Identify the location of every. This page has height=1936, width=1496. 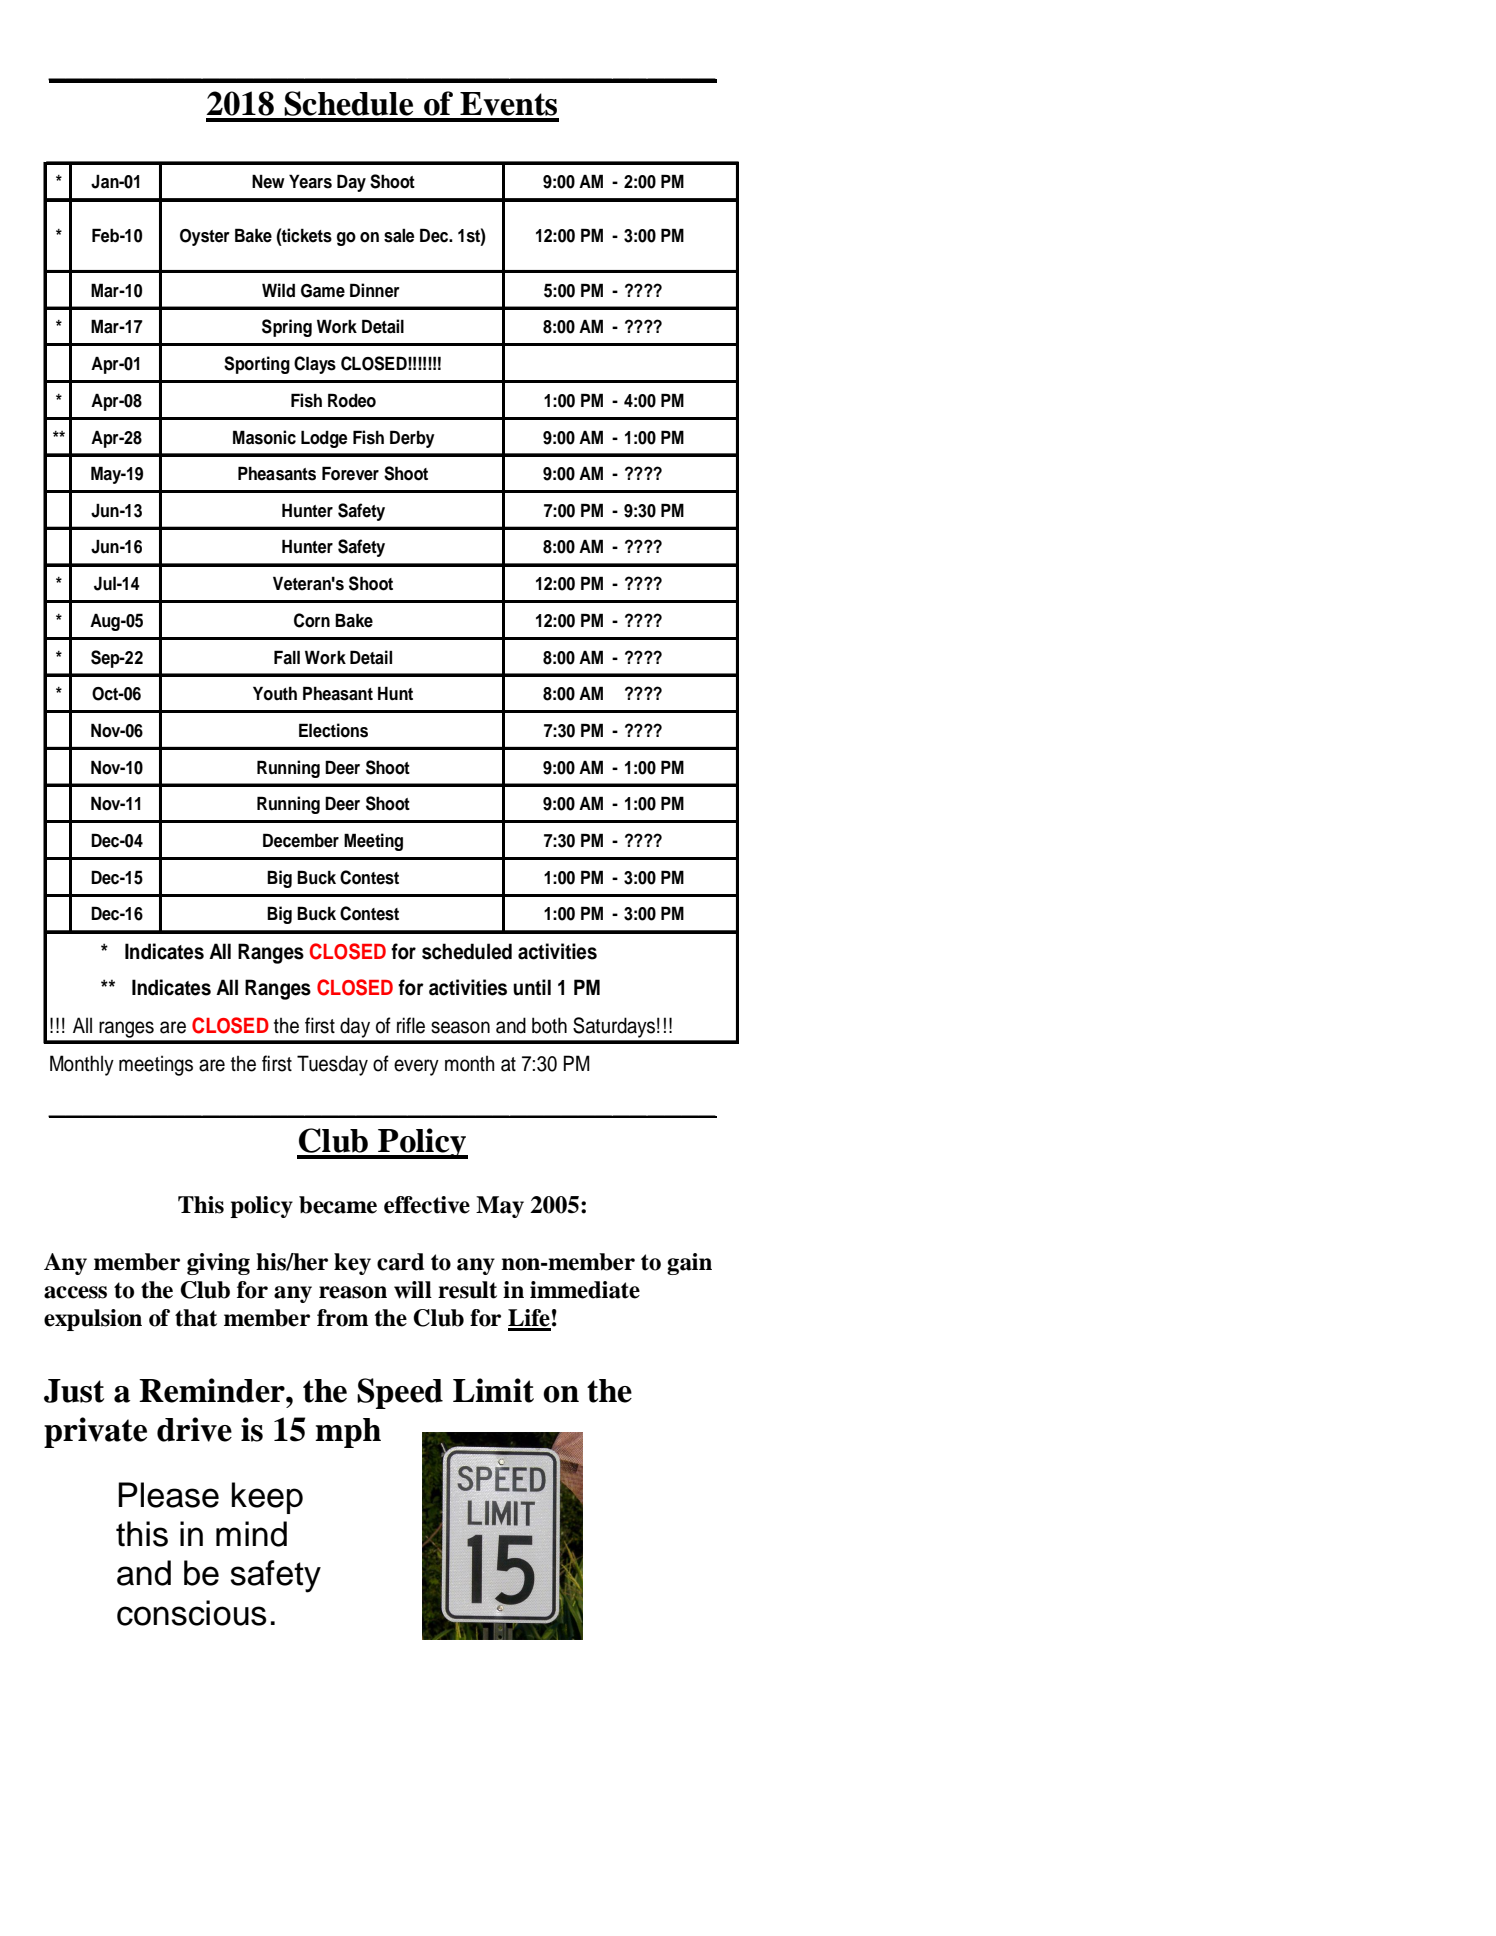
(416, 1067).
